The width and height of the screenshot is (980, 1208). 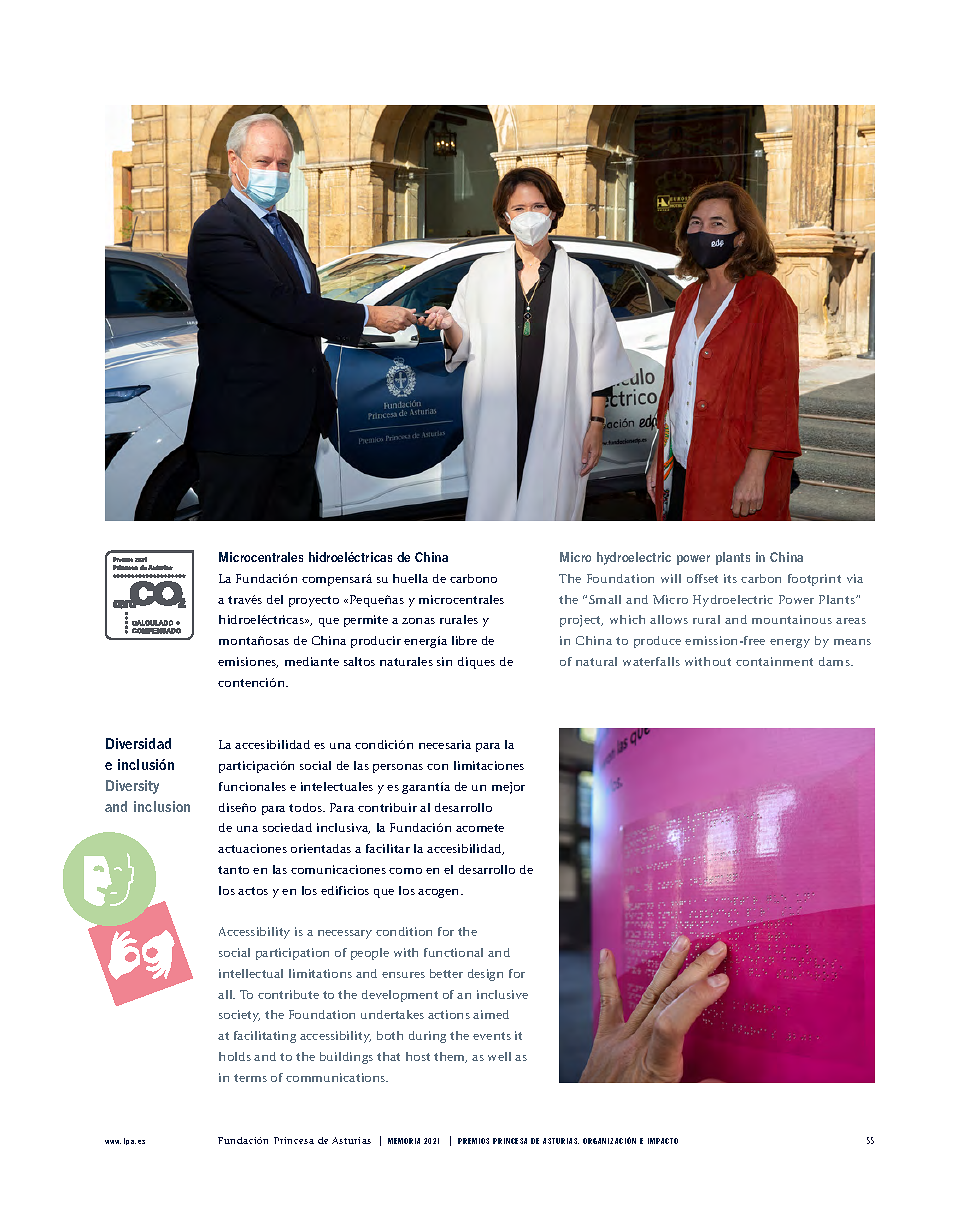 What do you see at coordinates (235, 1056) in the screenshot?
I see `holds` at bounding box center [235, 1056].
